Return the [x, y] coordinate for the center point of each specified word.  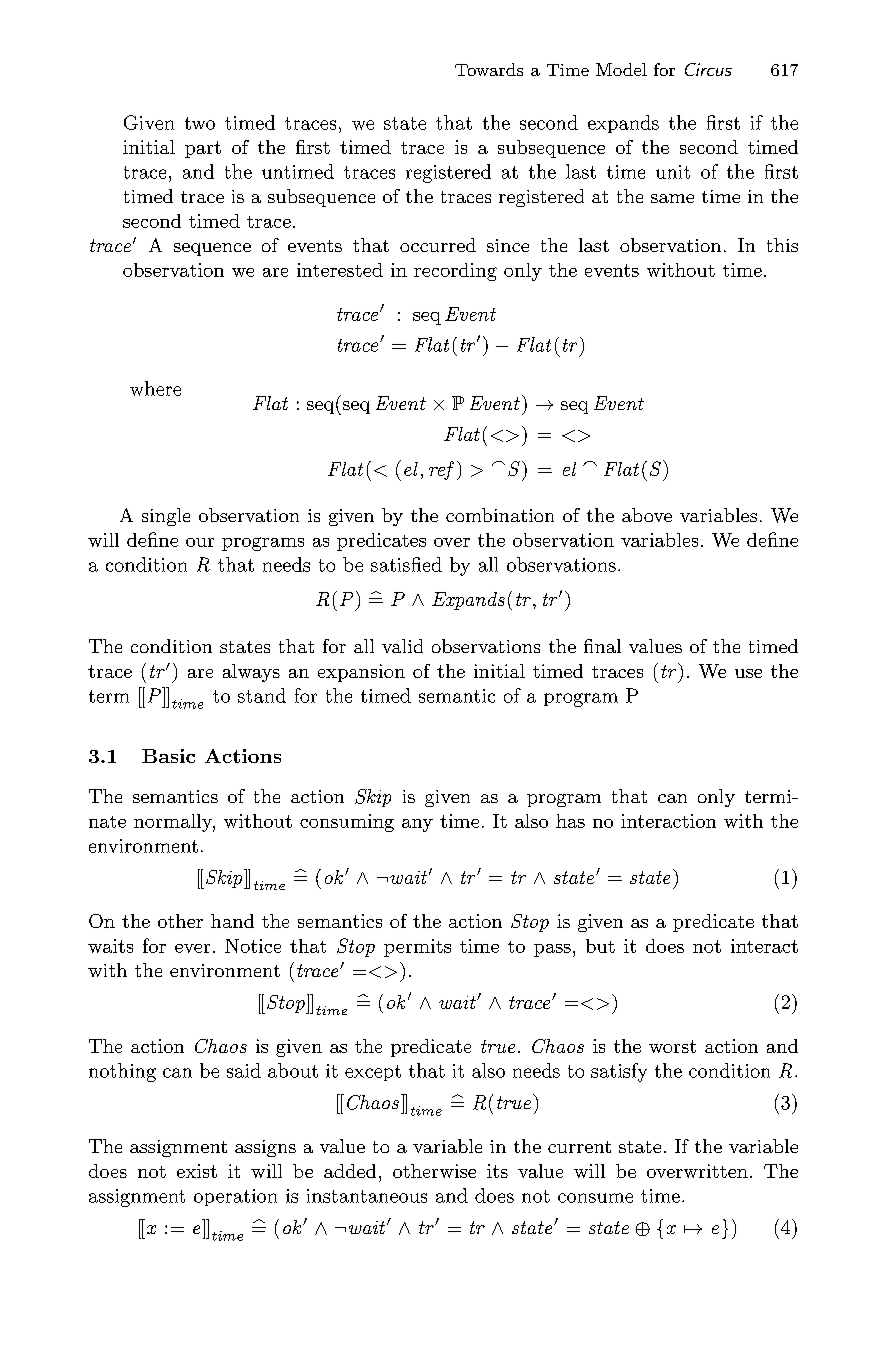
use [748, 673]
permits [417, 948]
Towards [489, 69]
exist [197, 1171]
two [200, 123]
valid [402, 646]
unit [673, 172]
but [600, 946]
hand [232, 921]
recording [455, 272]
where [155, 388]
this [782, 245]
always [251, 673]
